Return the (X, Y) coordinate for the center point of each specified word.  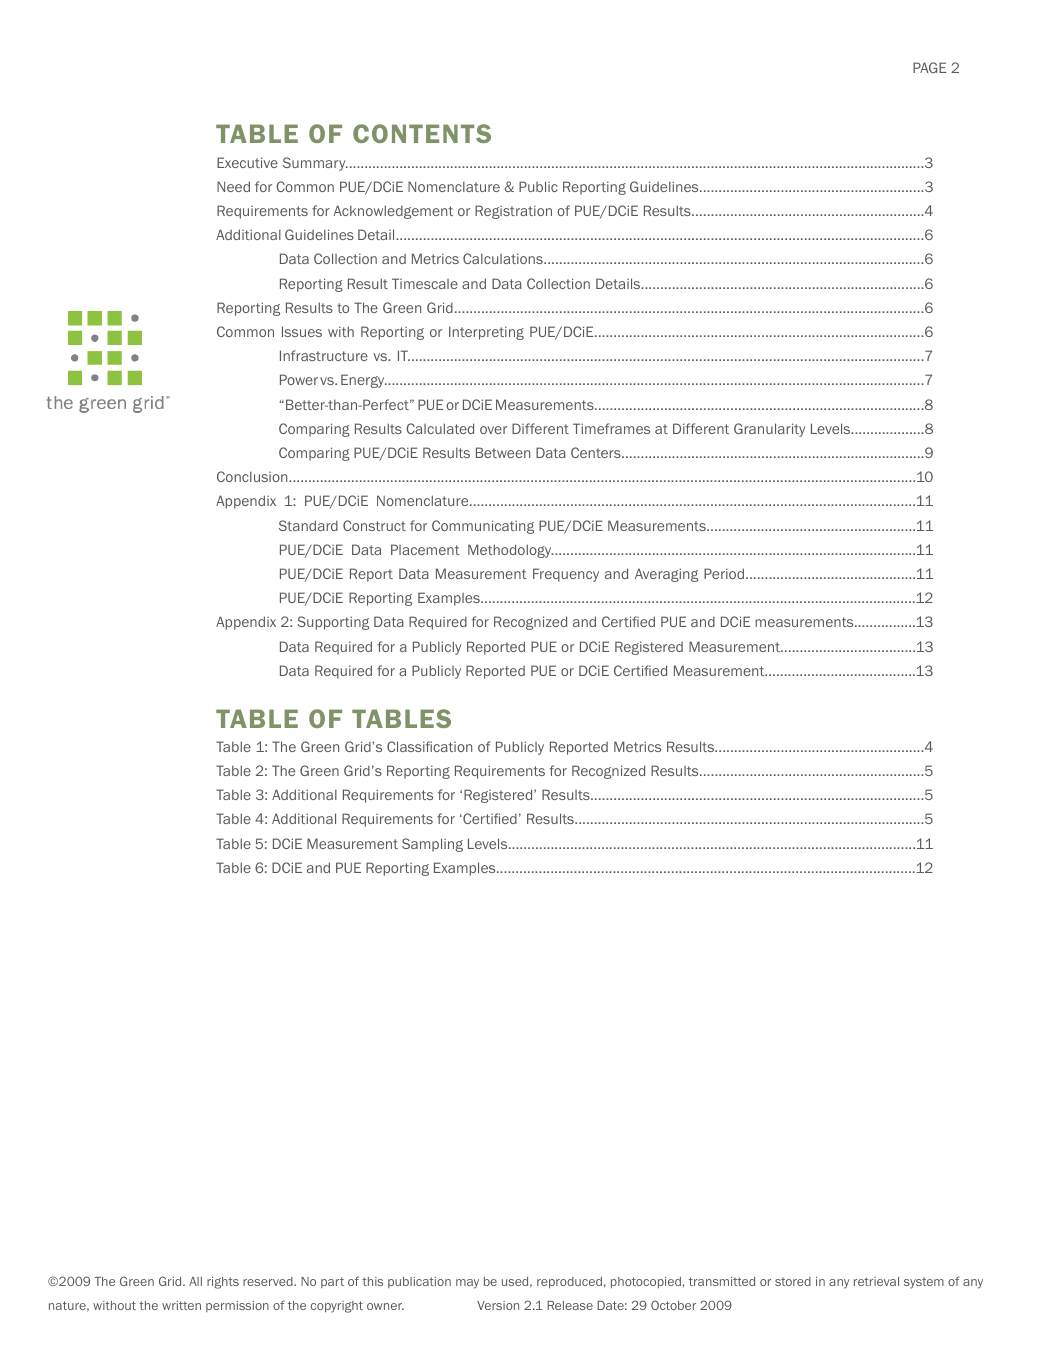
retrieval (876, 1281)
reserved (269, 1281)
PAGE (929, 67)
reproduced (569, 1282)
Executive (247, 162)
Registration (513, 212)
